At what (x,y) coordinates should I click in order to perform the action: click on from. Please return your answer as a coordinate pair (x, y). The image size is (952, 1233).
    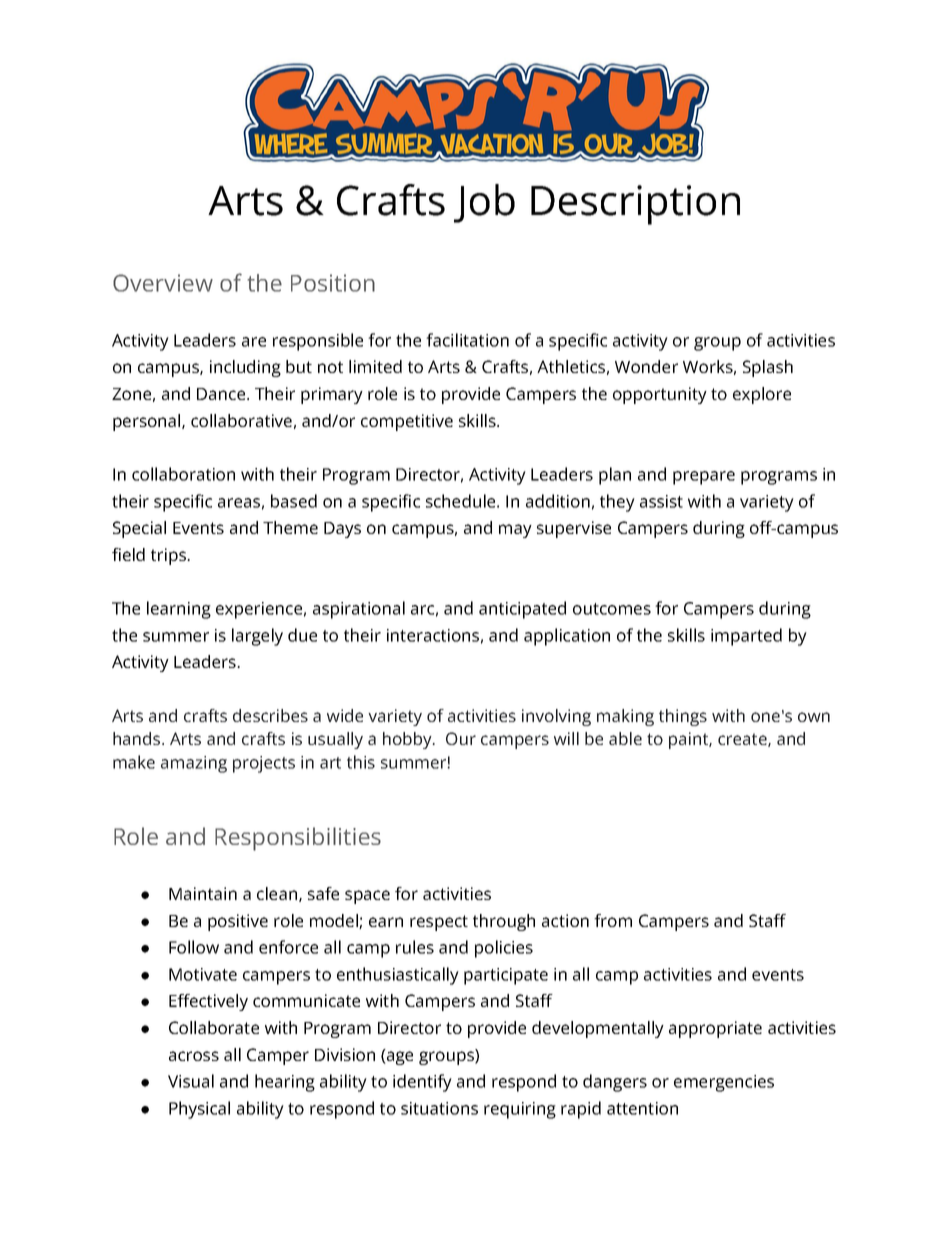
    Looking at the image, I should click on (613, 920).
